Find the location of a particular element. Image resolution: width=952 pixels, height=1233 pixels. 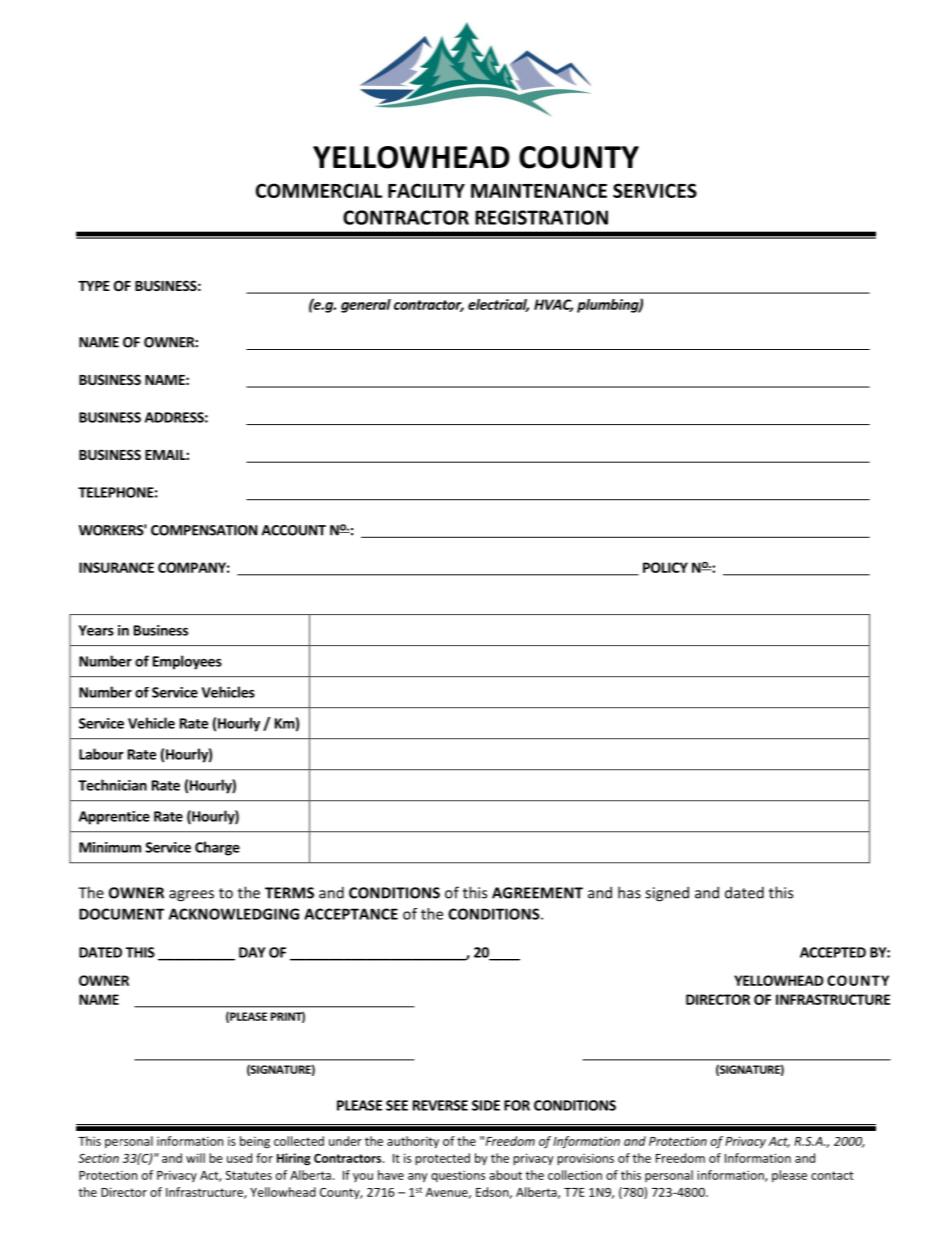

AGREEMENT is located at coordinates (537, 893).
